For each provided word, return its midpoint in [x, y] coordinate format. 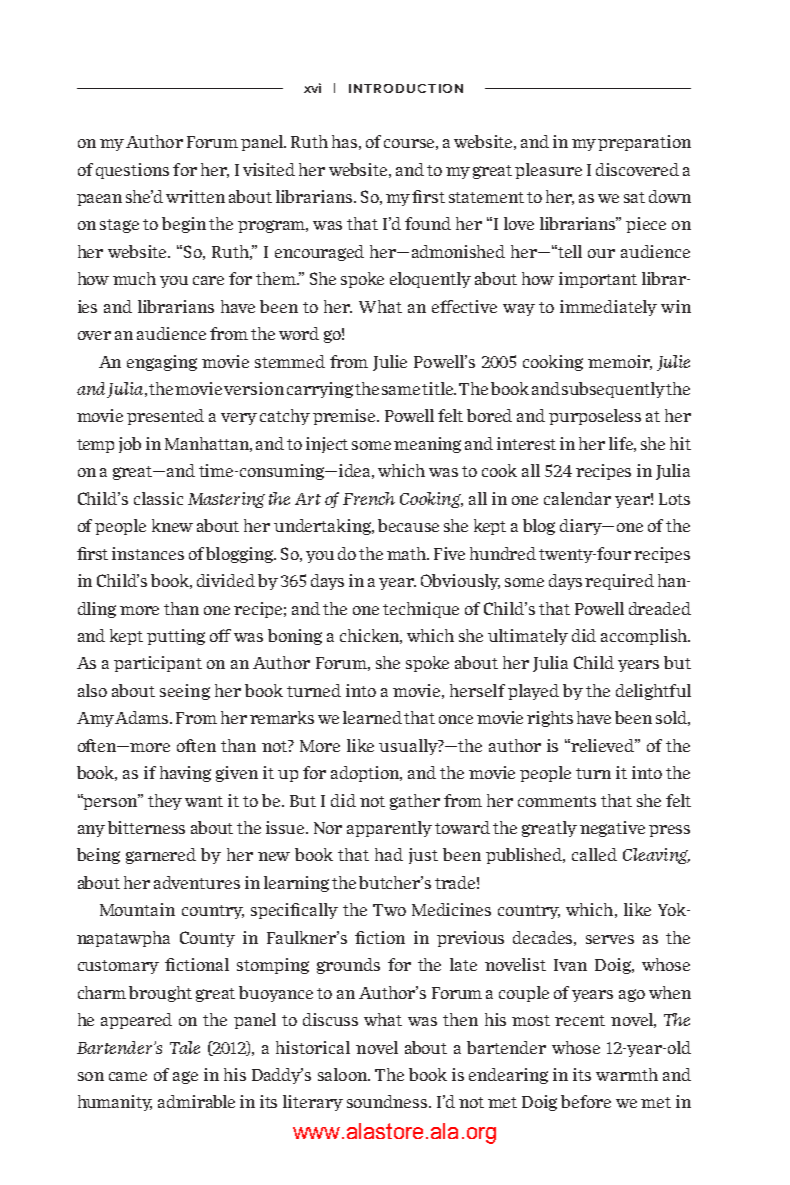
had [389, 854]
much [134, 278]
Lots [674, 499]
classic [158, 498]
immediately [608, 308]
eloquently [430, 280]
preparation [644, 143]
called [594, 854]
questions [132, 171]
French [369, 498]
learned [374, 717]
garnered [161, 856]
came [128, 1076]
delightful [653, 692]
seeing [185, 692]
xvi [312, 88]
